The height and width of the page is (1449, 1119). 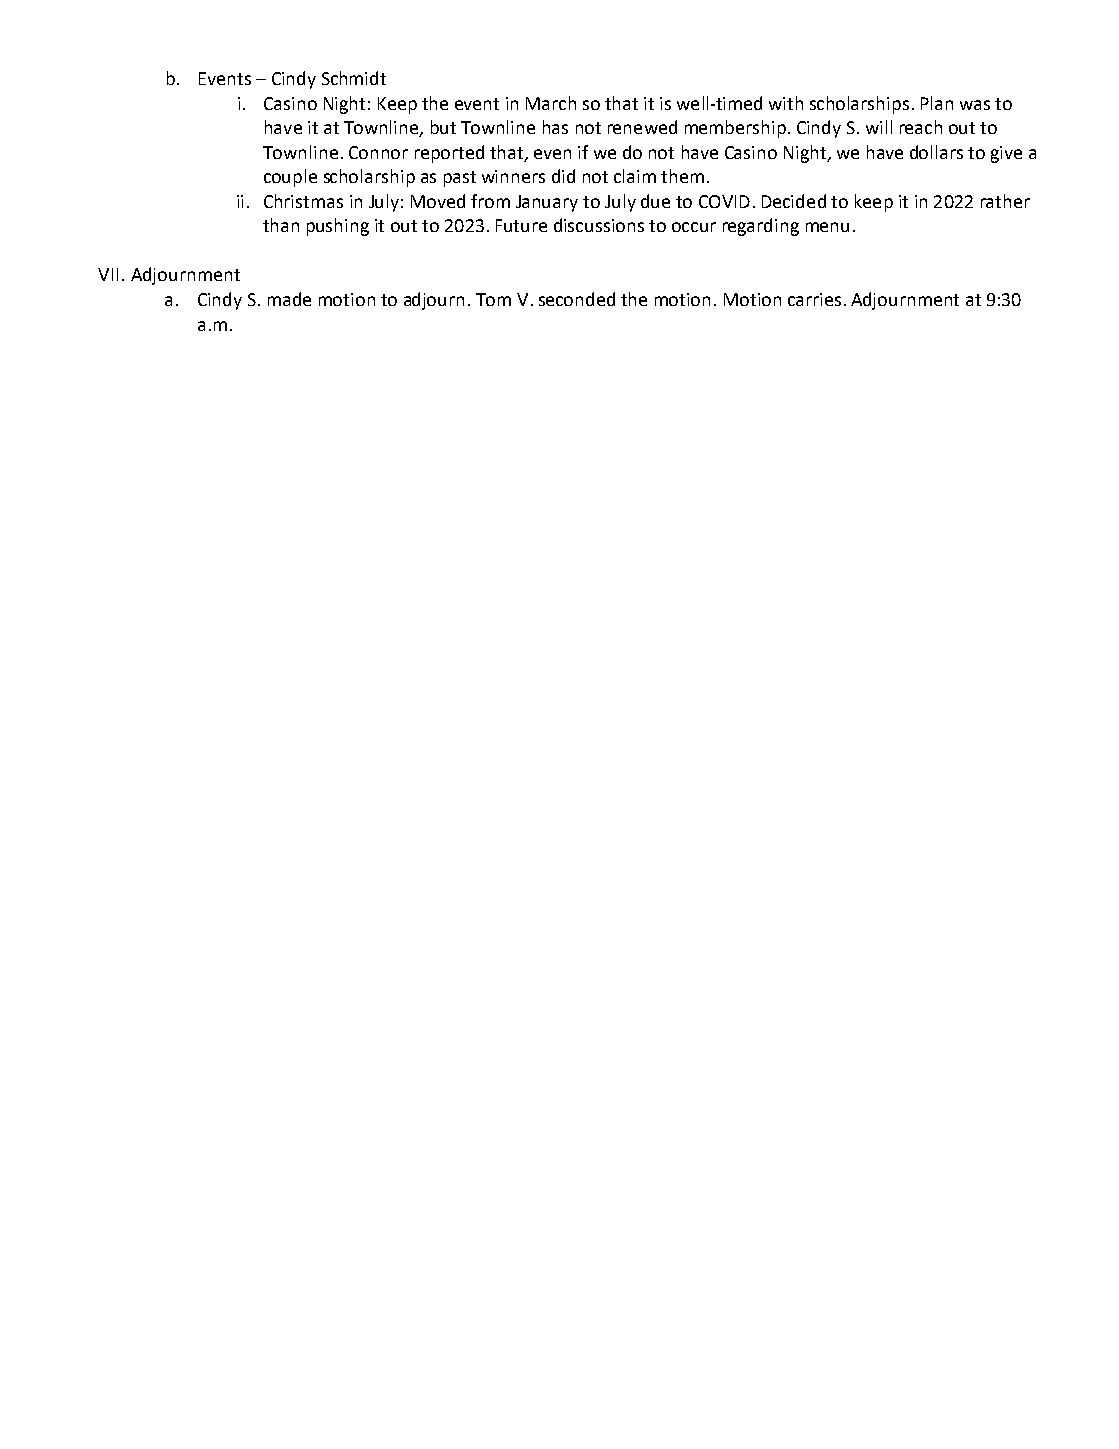 I want to click on did, so click(x=563, y=176).
